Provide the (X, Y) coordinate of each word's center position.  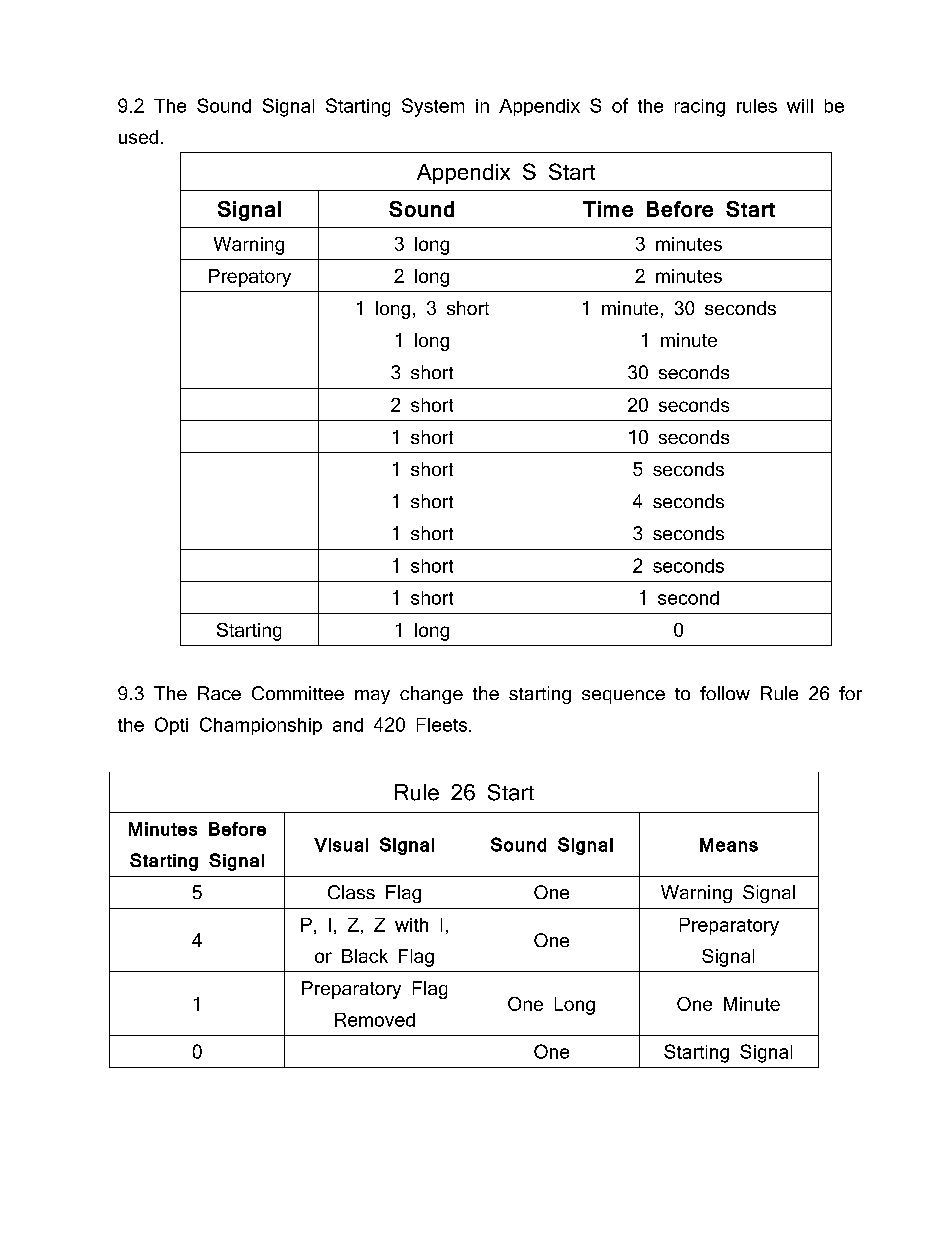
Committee (298, 693)
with (411, 925)
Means (729, 845)
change (431, 695)
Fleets (443, 725)
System (433, 107)
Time (608, 209)
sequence (623, 697)
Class (351, 892)
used (138, 137)
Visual (341, 845)
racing (700, 108)
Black (365, 956)
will (800, 106)
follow (725, 693)
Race (219, 693)
